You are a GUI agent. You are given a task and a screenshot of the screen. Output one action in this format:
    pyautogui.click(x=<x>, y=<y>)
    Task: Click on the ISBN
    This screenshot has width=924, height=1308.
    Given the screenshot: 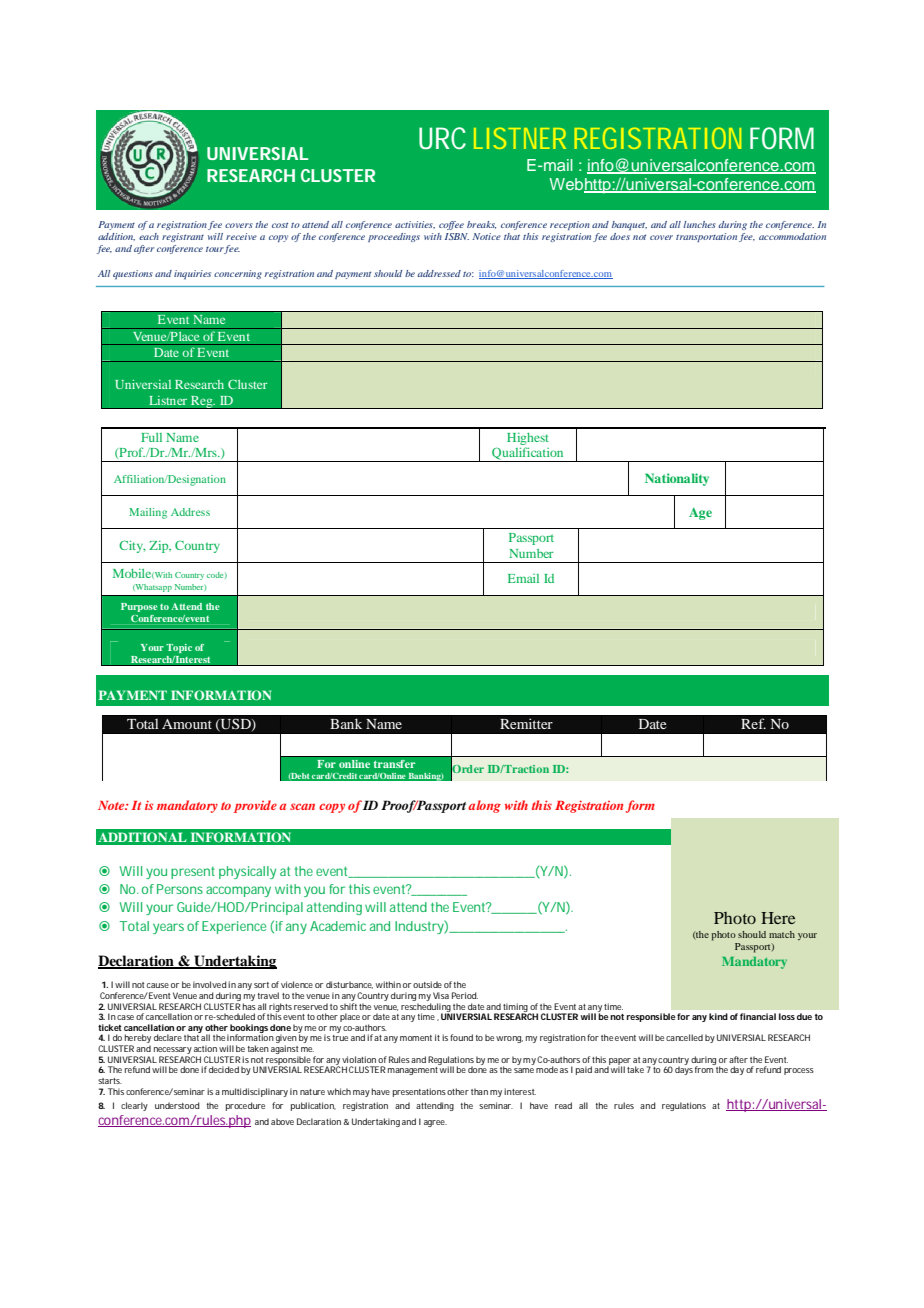 What is the action you would take?
    pyautogui.click(x=457, y=236)
